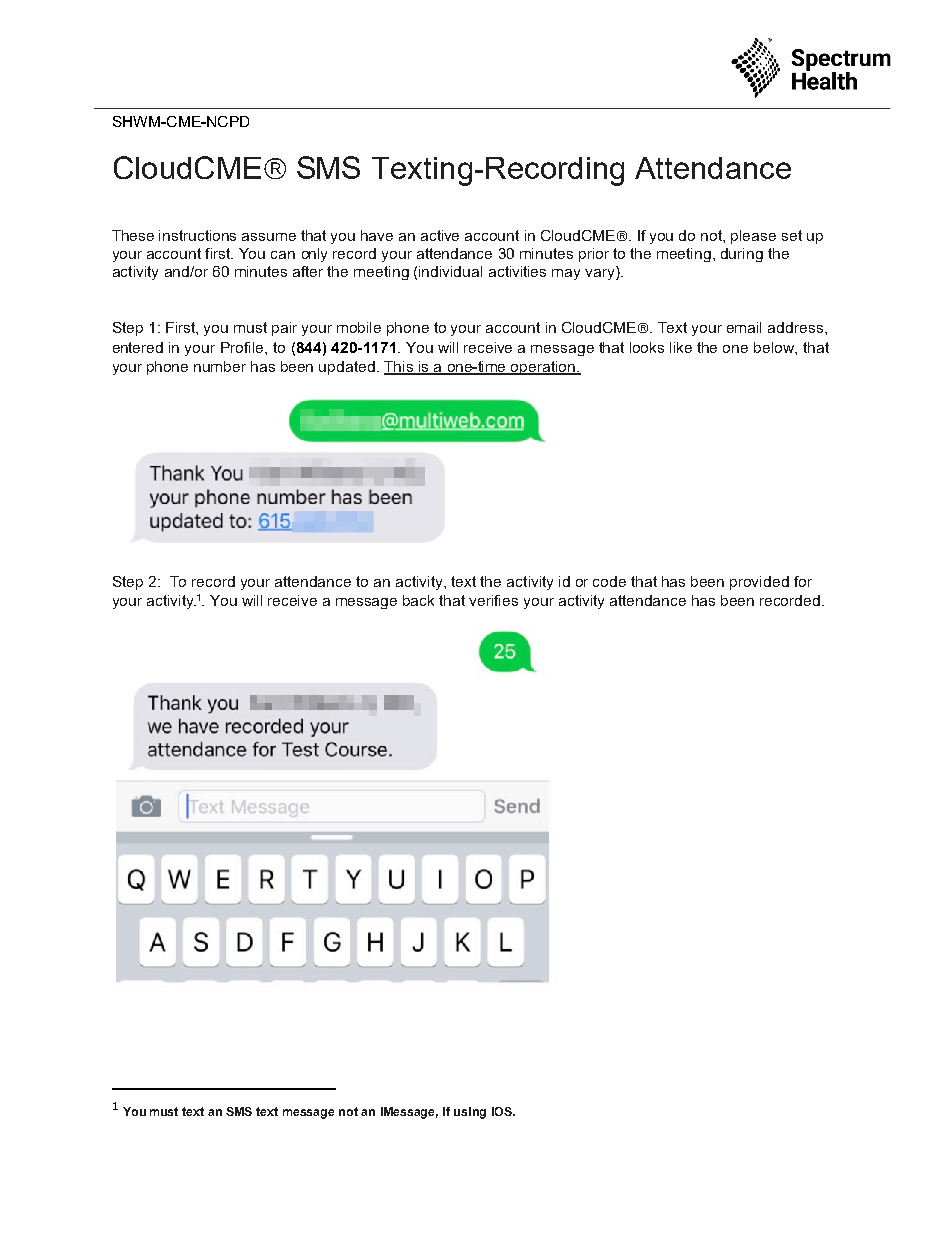 This screenshot has height=1233, width=952. I want to click on number, so click(220, 366).
